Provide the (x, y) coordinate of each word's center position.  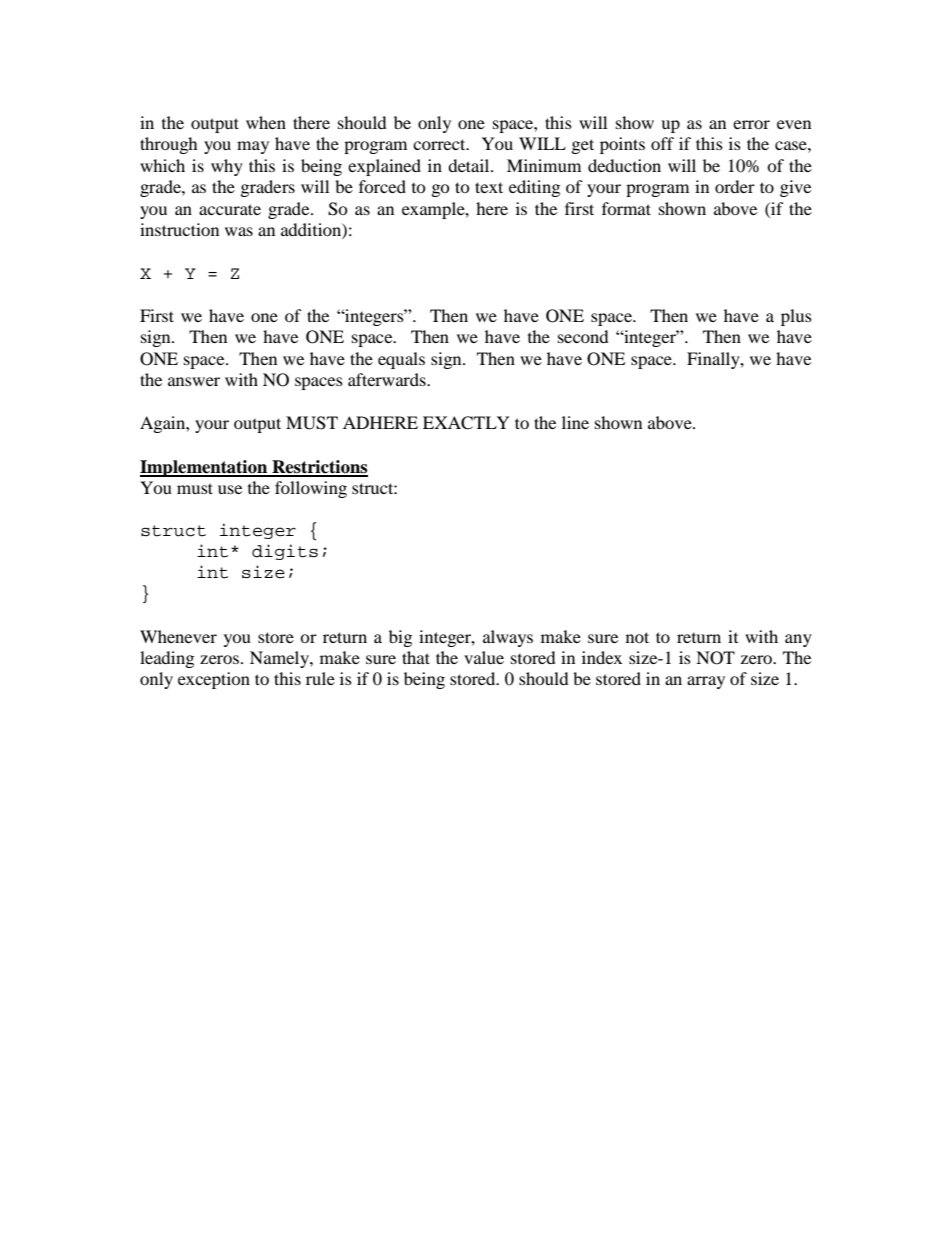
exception (214, 680)
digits (285, 552)
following (311, 489)
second (583, 336)
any (798, 640)
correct (440, 144)
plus (796, 317)
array (706, 682)
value (484, 657)
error (751, 124)
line (575, 422)
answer (194, 381)
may (253, 147)
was (239, 231)
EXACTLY (466, 423)
